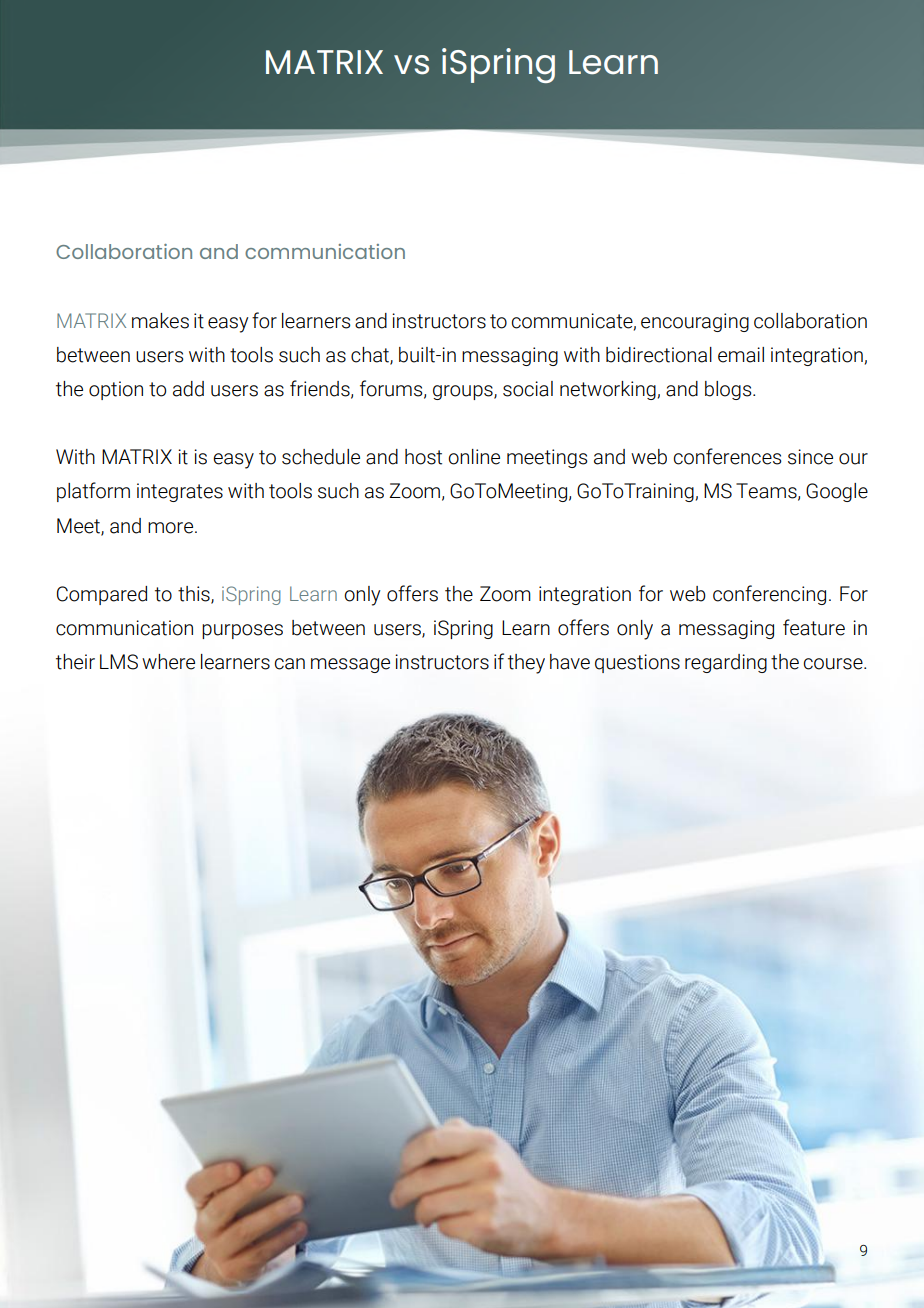  Describe the element at coordinates (526, 664) in the screenshot. I see `they` at that location.
